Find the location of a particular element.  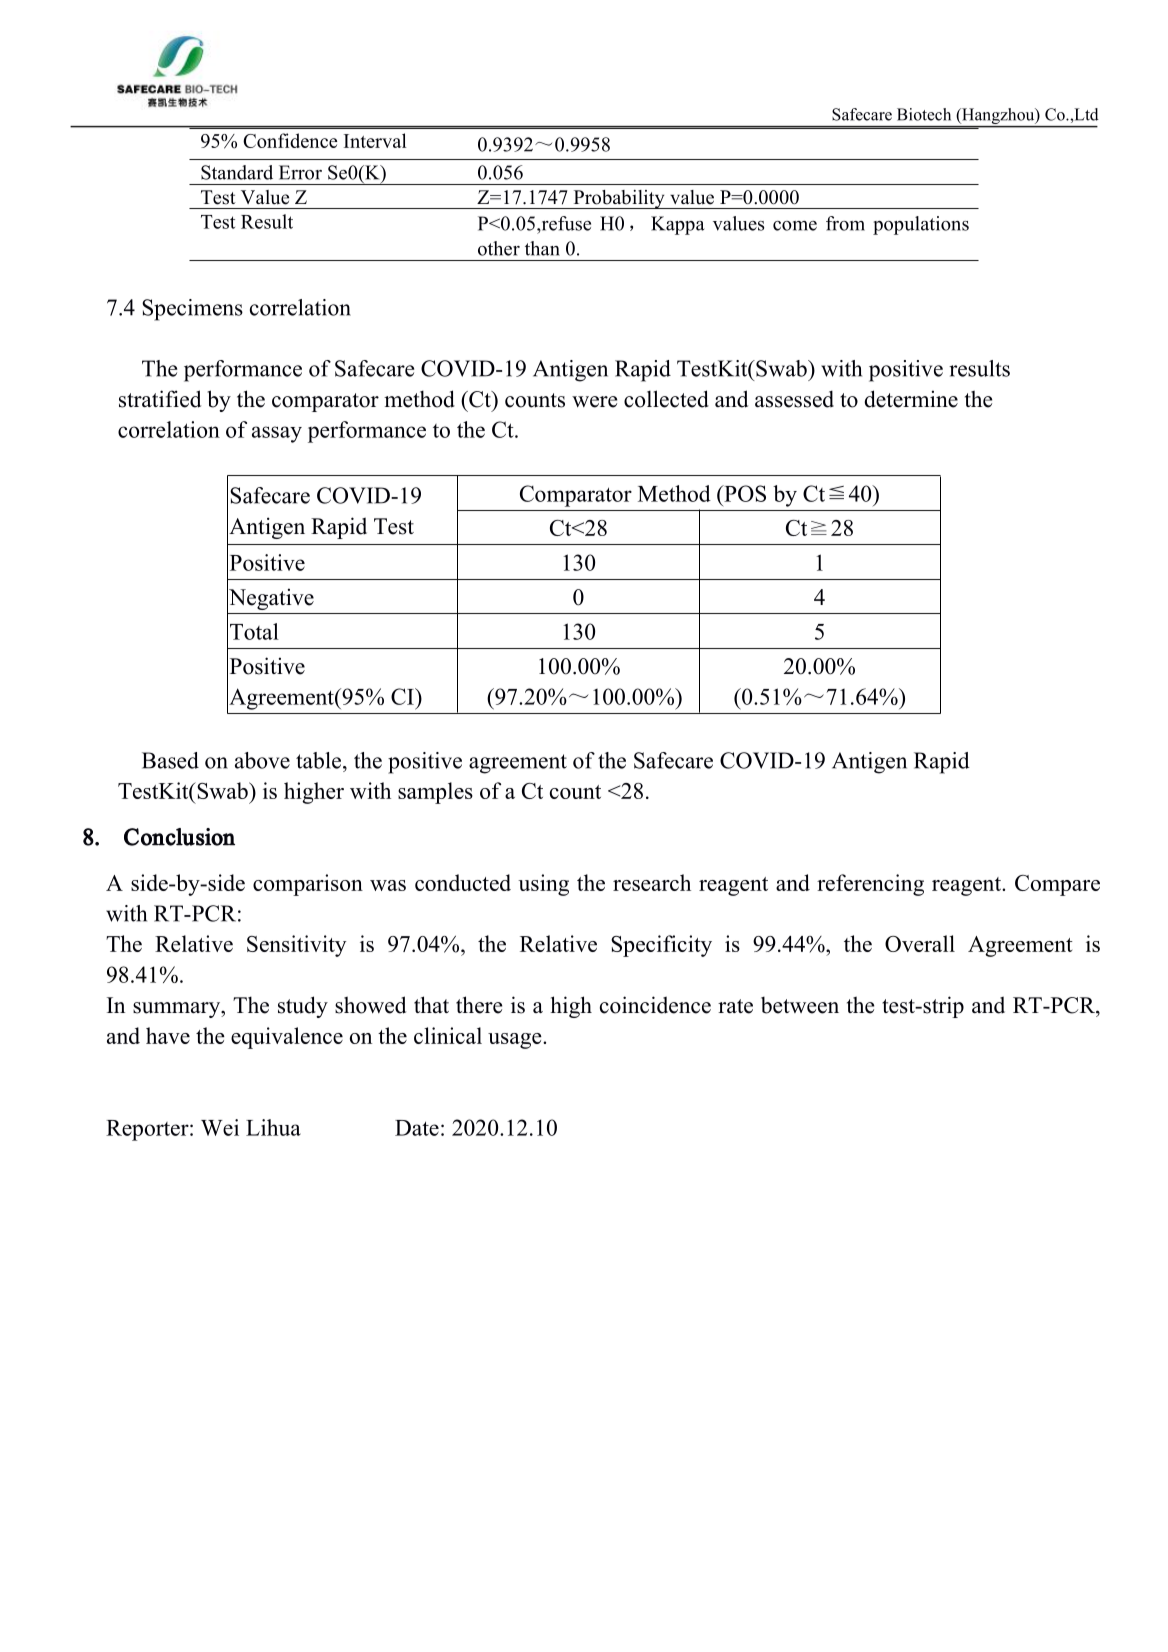

comparison is located at coordinates (308, 885).
